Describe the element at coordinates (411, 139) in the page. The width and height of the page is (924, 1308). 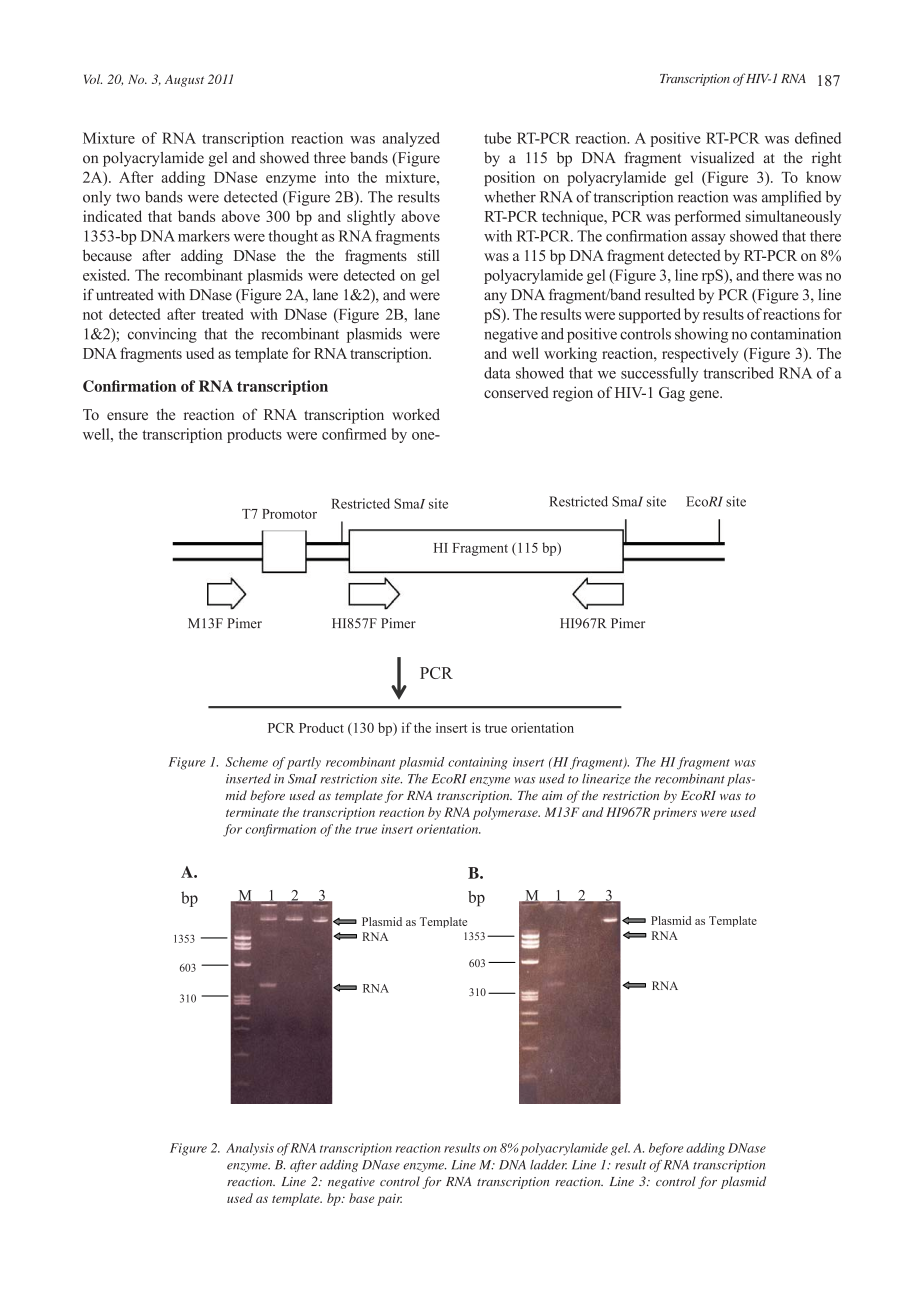
I see `analyzed` at that location.
